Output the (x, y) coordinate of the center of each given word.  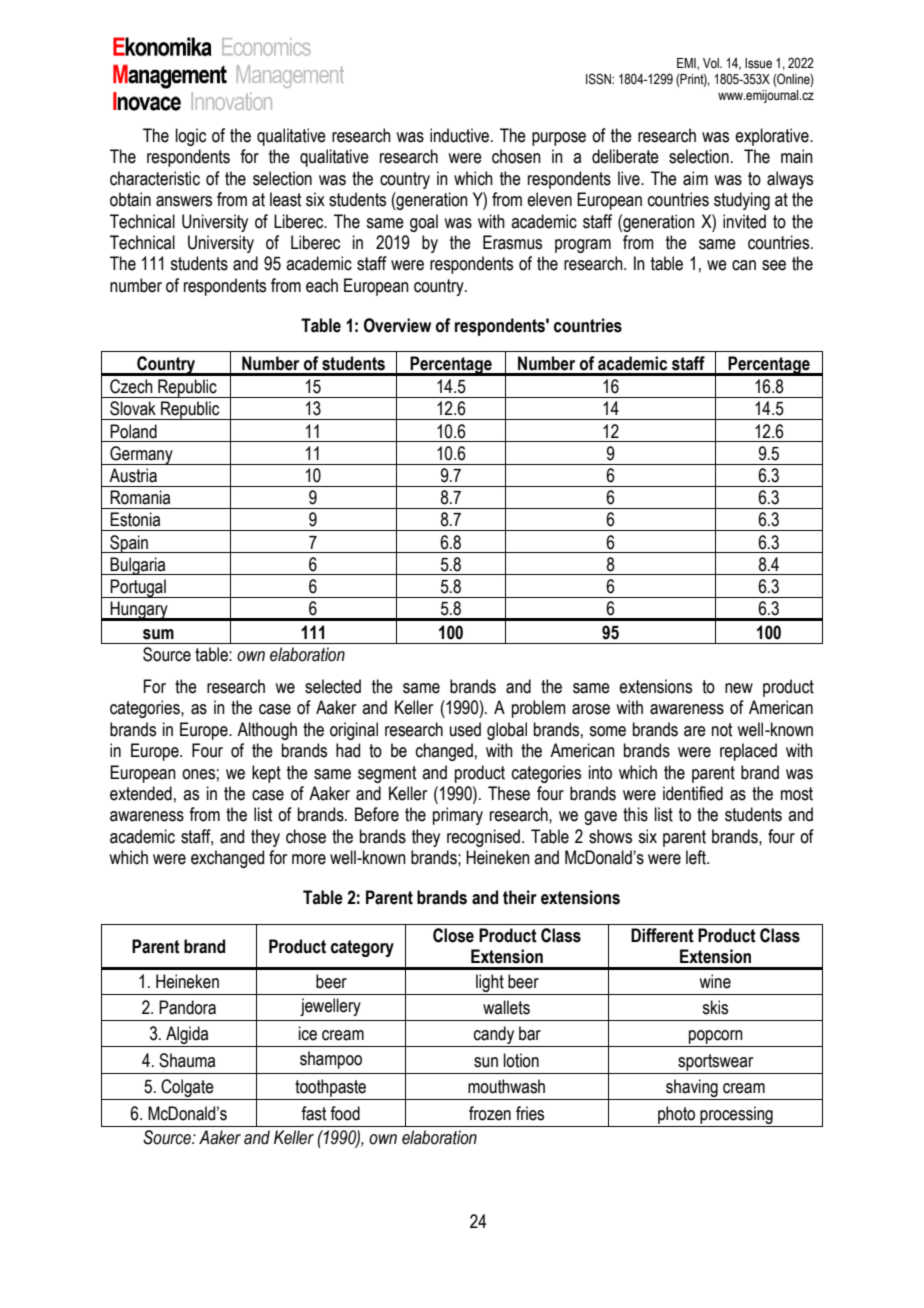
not (722, 730)
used (465, 729)
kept (266, 774)
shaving (692, 1089)
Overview (397, 325)
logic (191, 137)
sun (486, 1062)
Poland (133, 431)
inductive (461, 135)
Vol (712, 63)
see (774, 265)
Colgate (188, 1089)
